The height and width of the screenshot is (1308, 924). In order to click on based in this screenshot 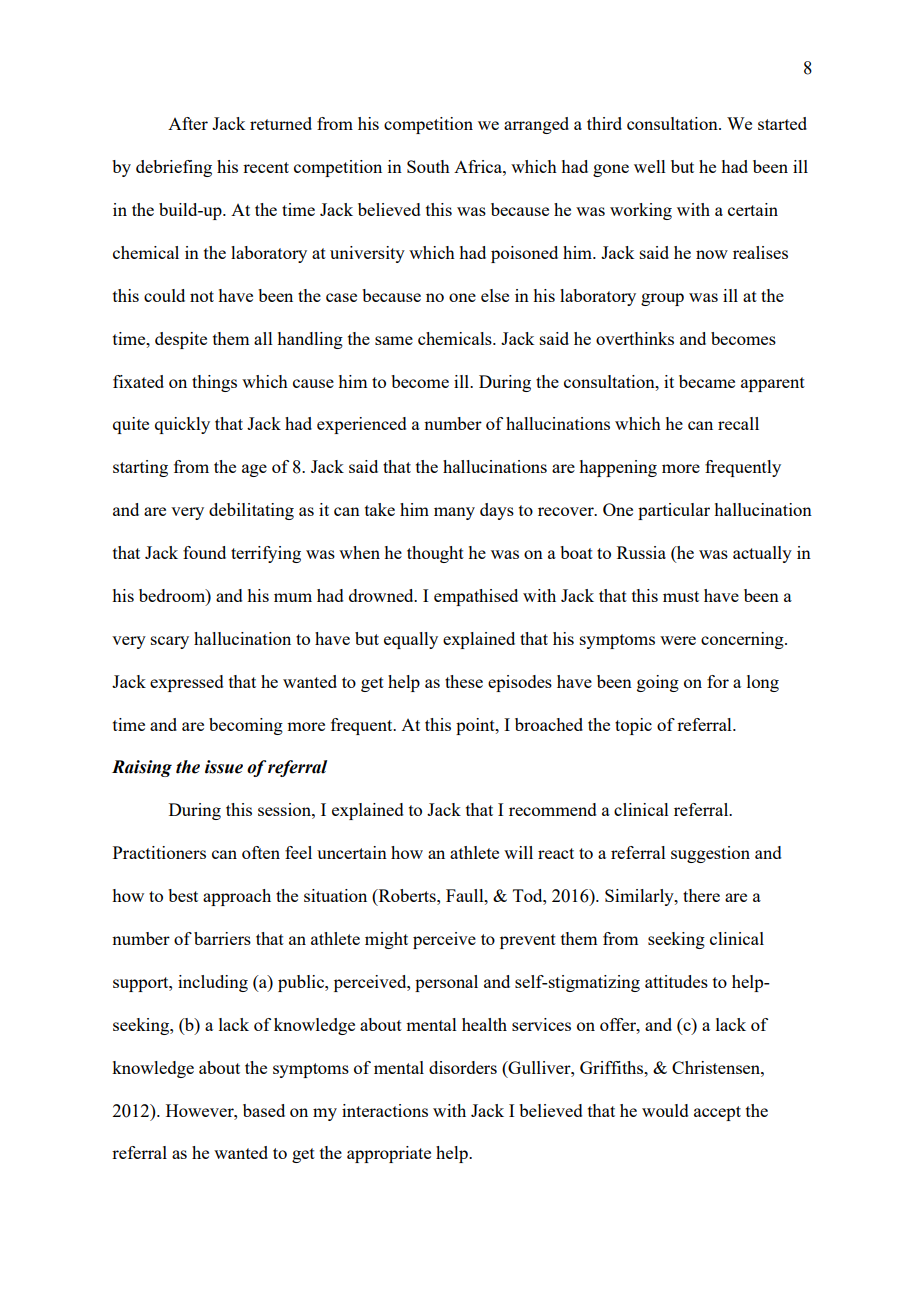, I will do `click(264, 1110)`.
